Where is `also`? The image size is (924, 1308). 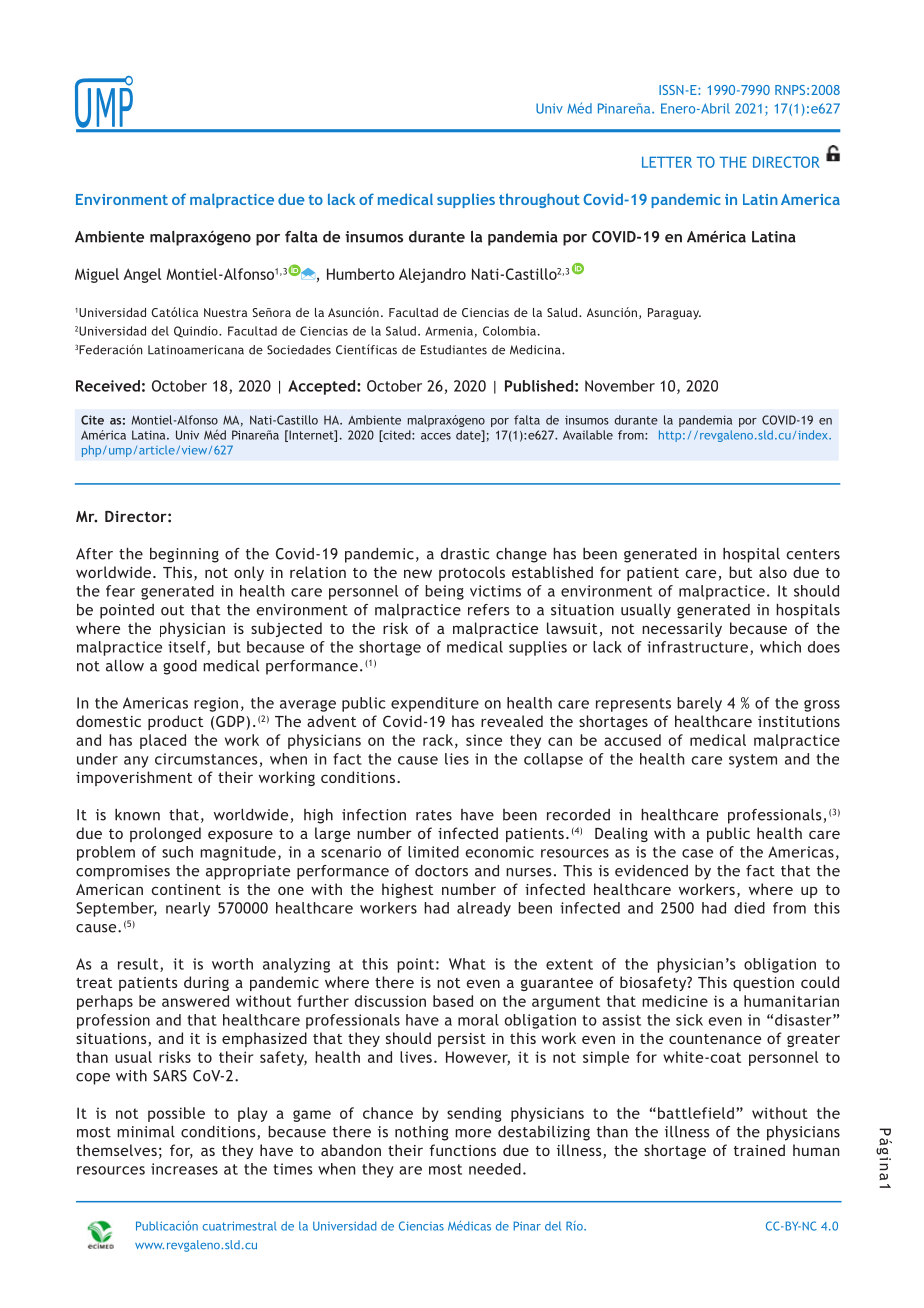
also is located at coordinates (773, 572).
